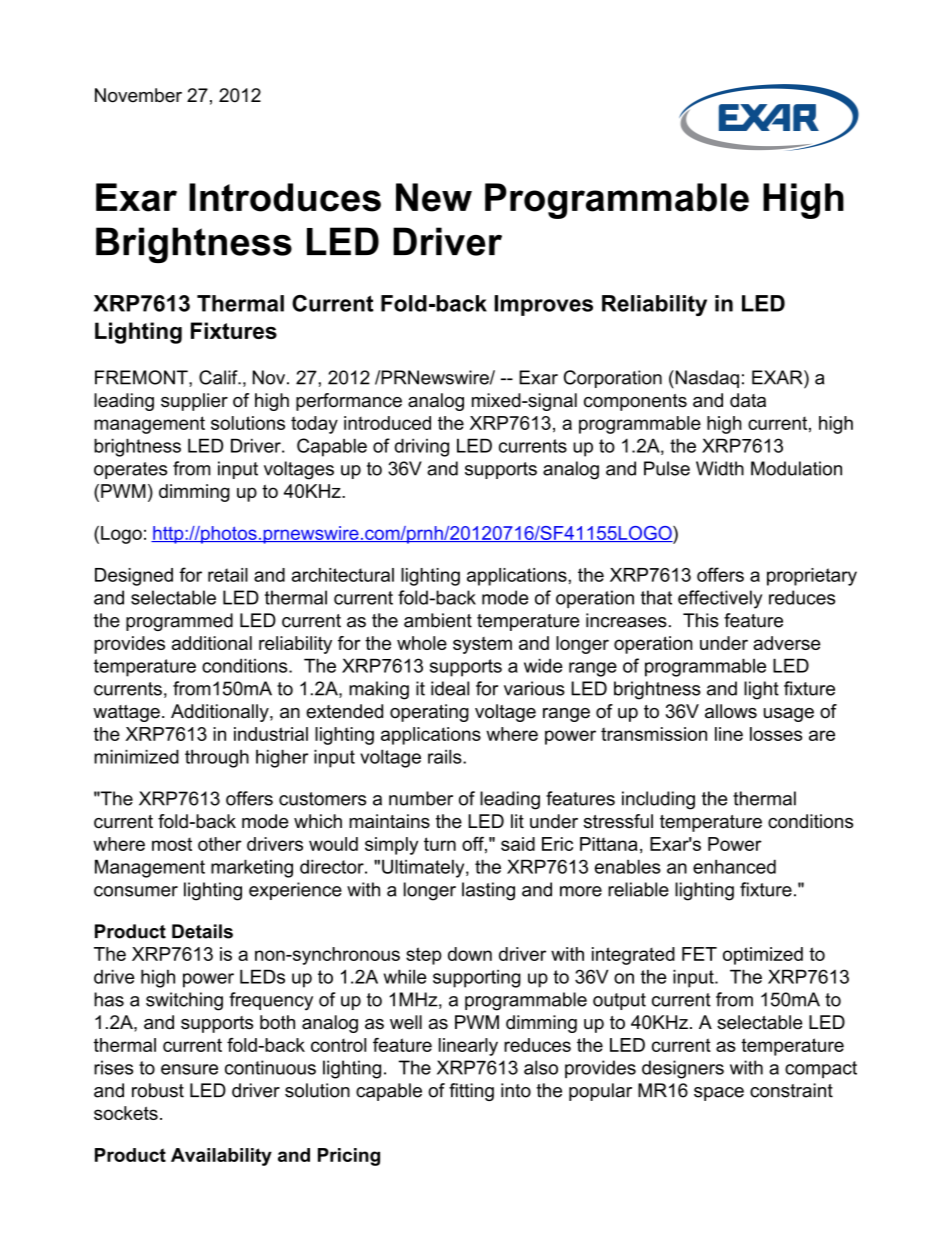  Describe the element at coordinates (130, 470) in the screenshot. I see `operates` at that location.
